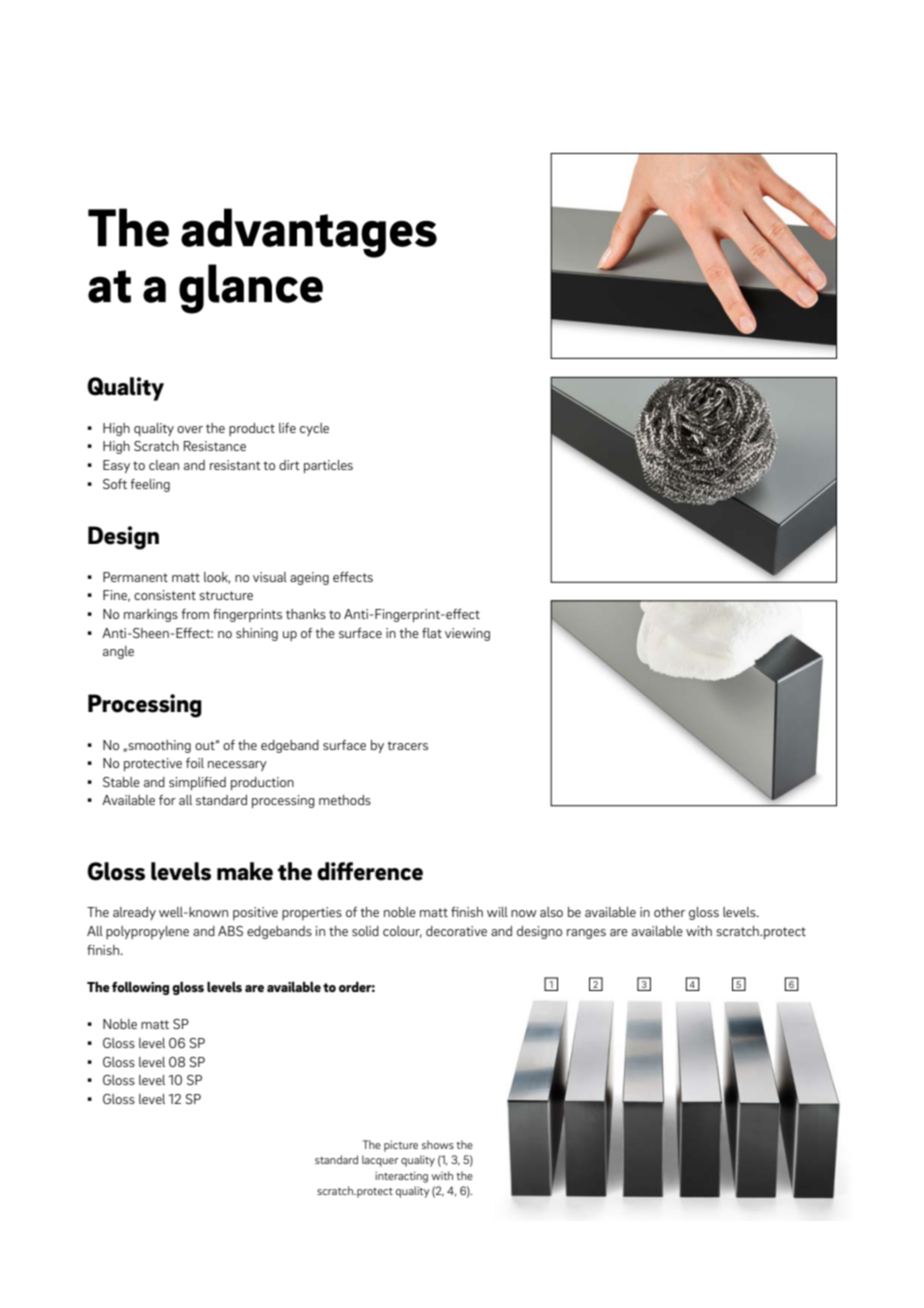  I want to click on for, so click(167, 800).
